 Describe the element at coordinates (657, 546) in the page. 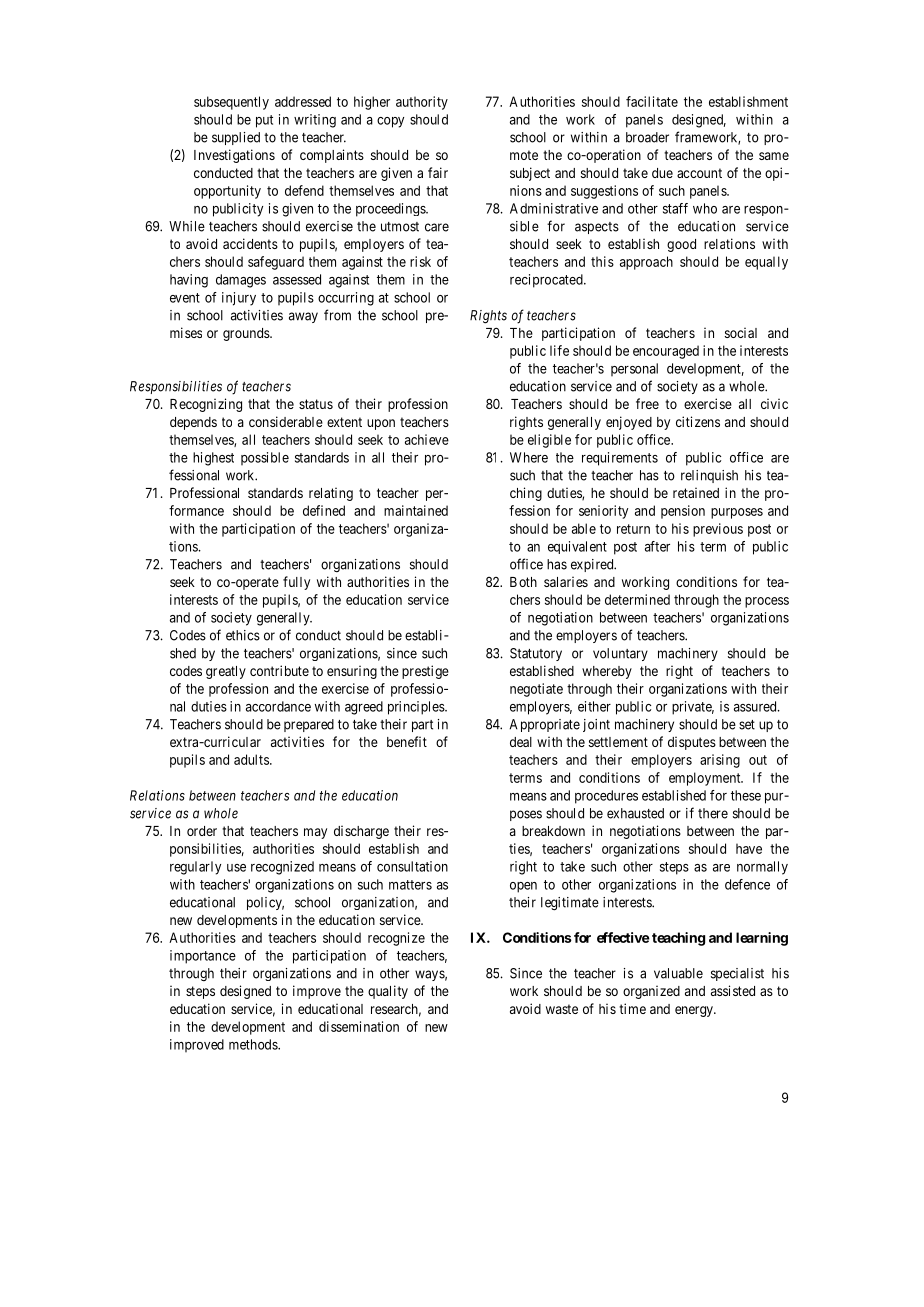

I see `after` at that location.
